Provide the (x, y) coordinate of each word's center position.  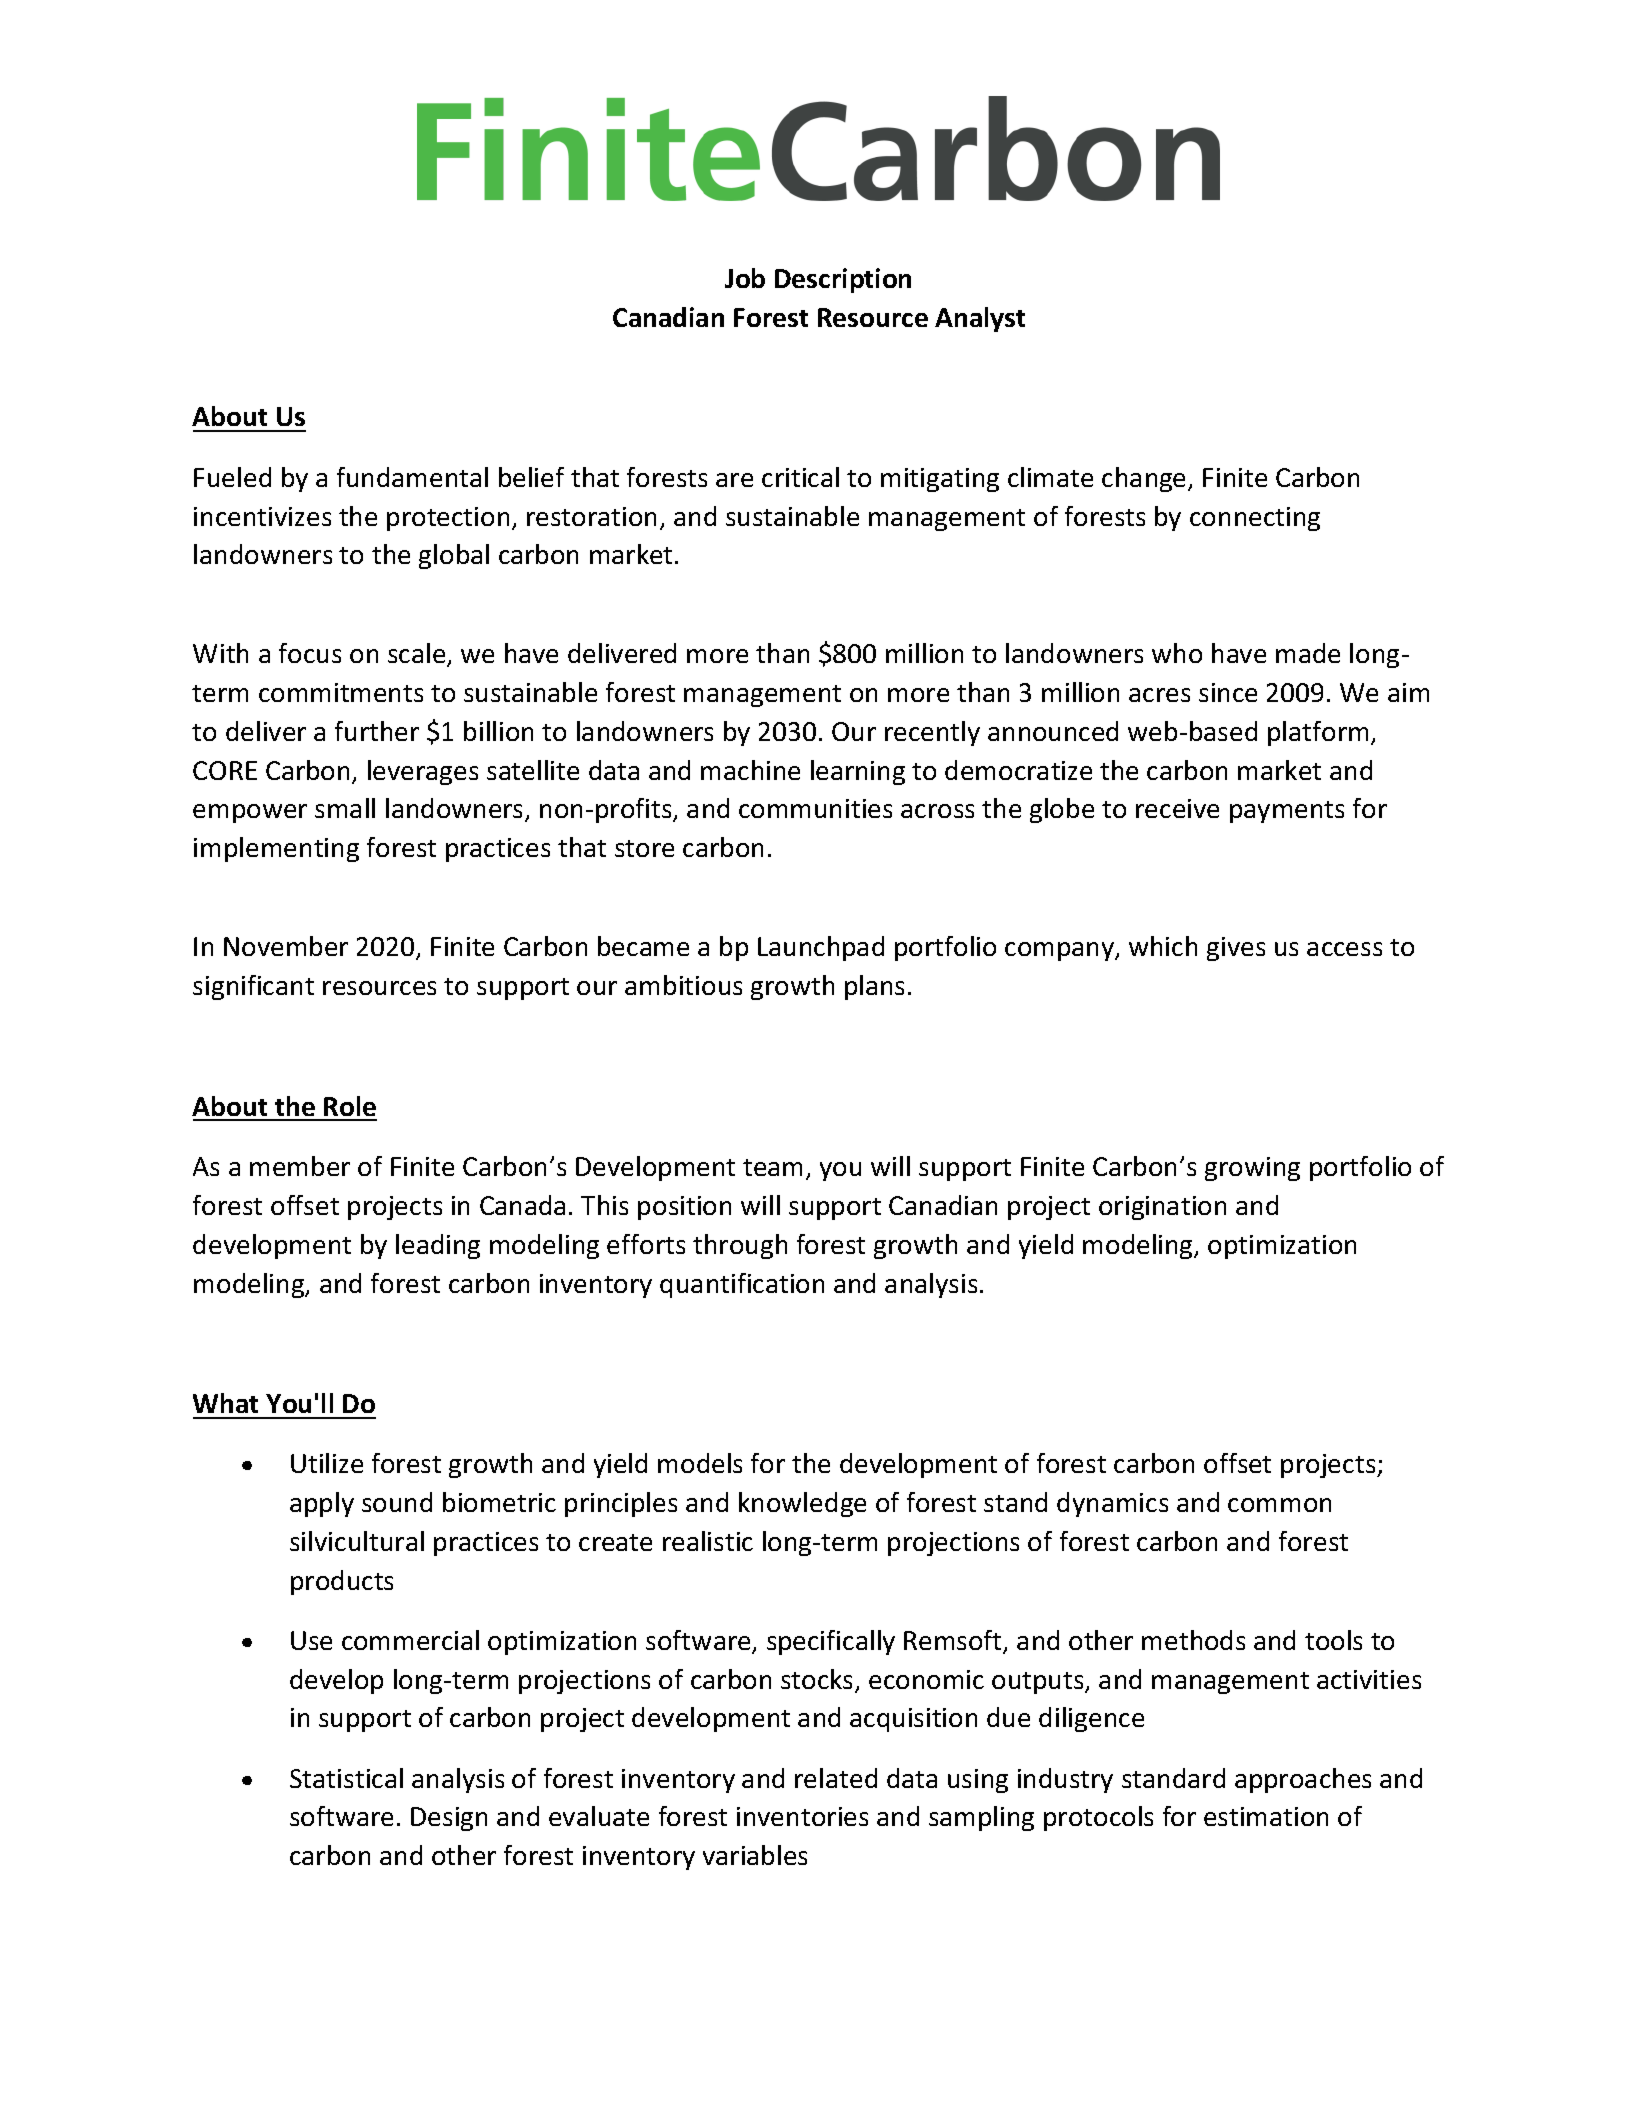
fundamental (412, 477)
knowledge (802, 1504)
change (1145, 479)
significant (253, 987)
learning (858, 772)
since (1228, 692)
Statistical (346, 1778)
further (377, 731)
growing (1252, 1169)
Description (843, 280)
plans (874, 987)
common (1279, 1505)
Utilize (327, 1463)
